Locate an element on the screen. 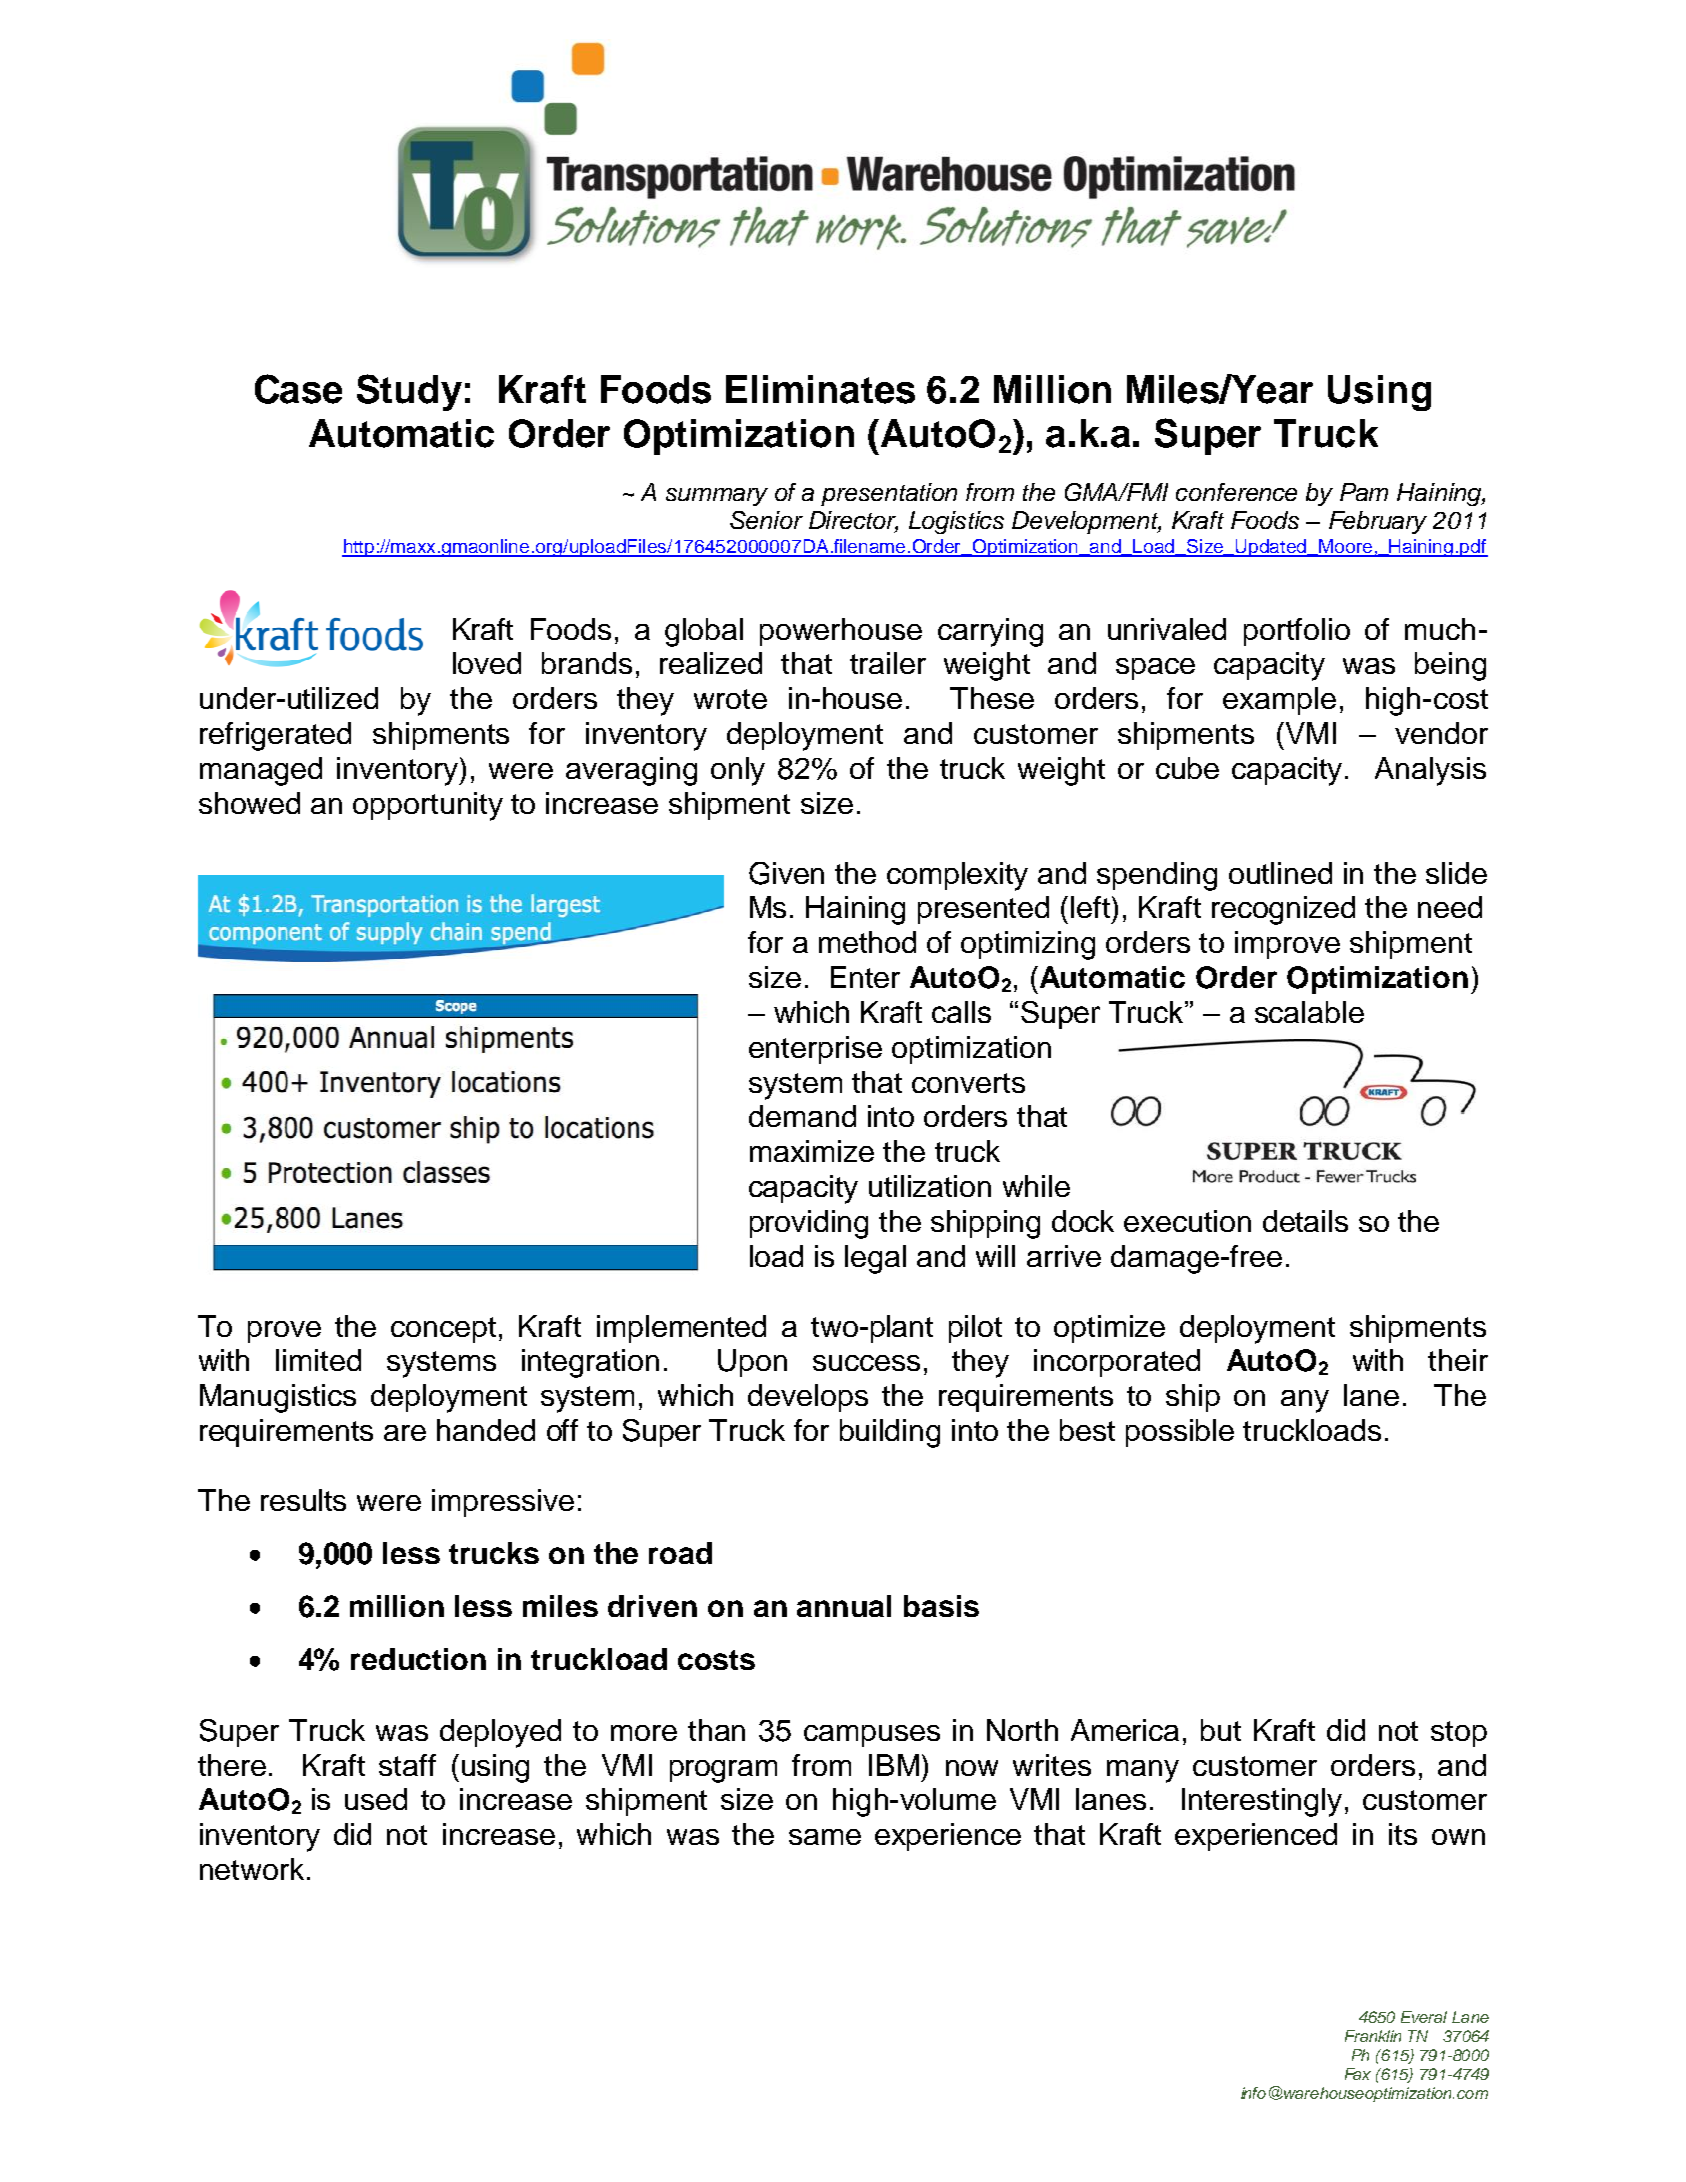 The image size is (1686, 2182). providing is located at coordinates (809, 1224).
